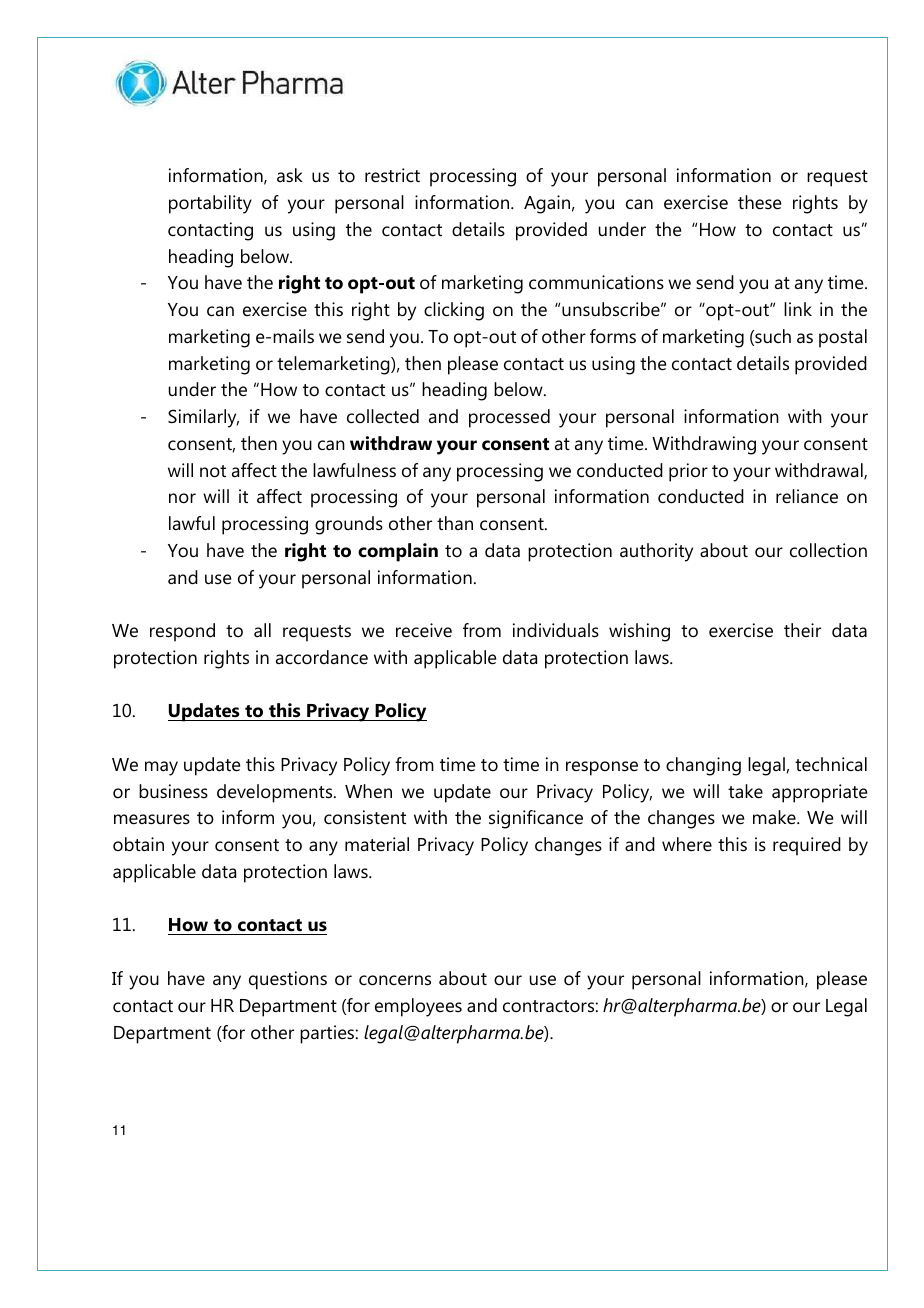 The image size is (924, 1308). Describe the element at coordinates (418, 1007) in the screenshot. I see `employees` at that location.
